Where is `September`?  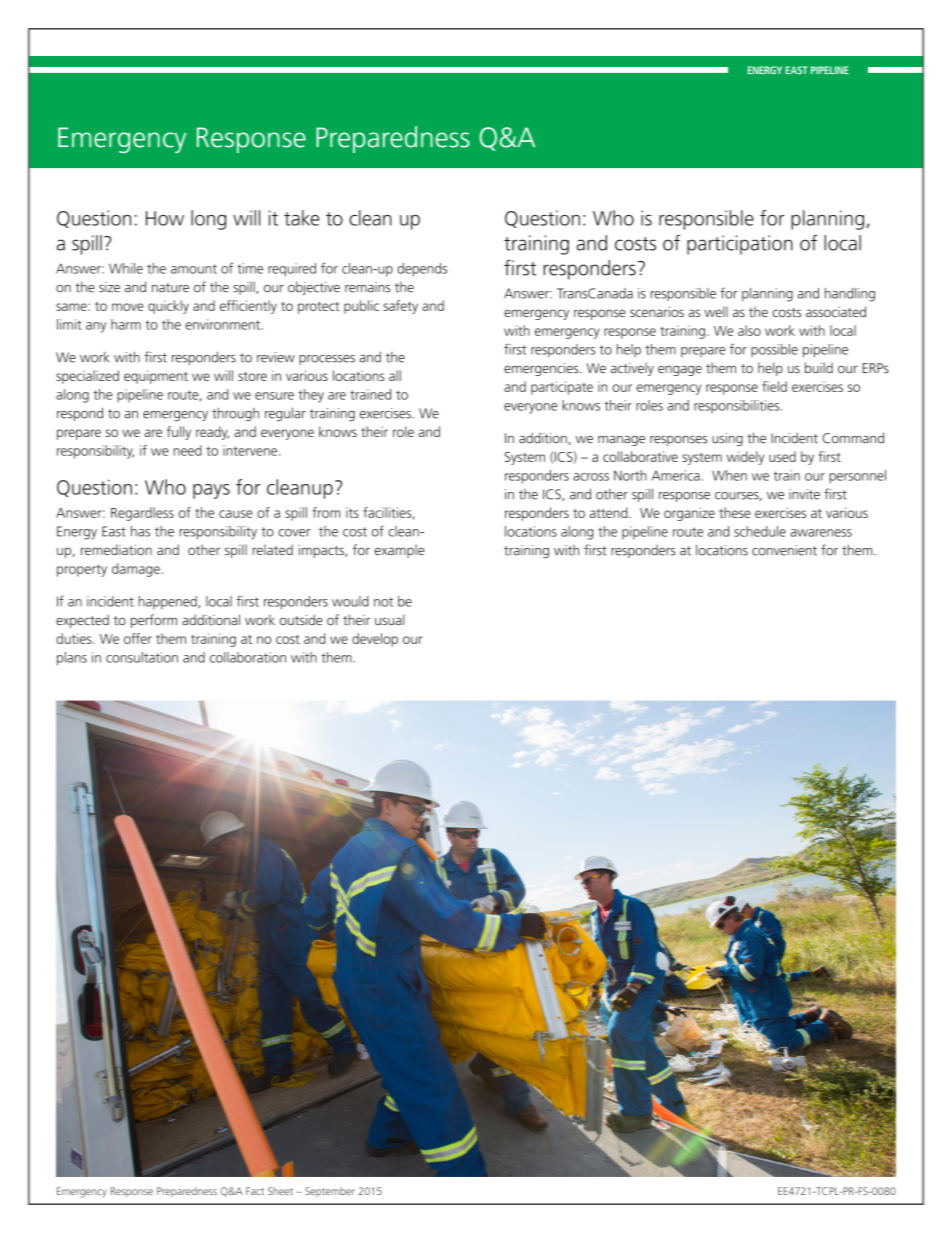
September is located at coordinates (330, 1192).
